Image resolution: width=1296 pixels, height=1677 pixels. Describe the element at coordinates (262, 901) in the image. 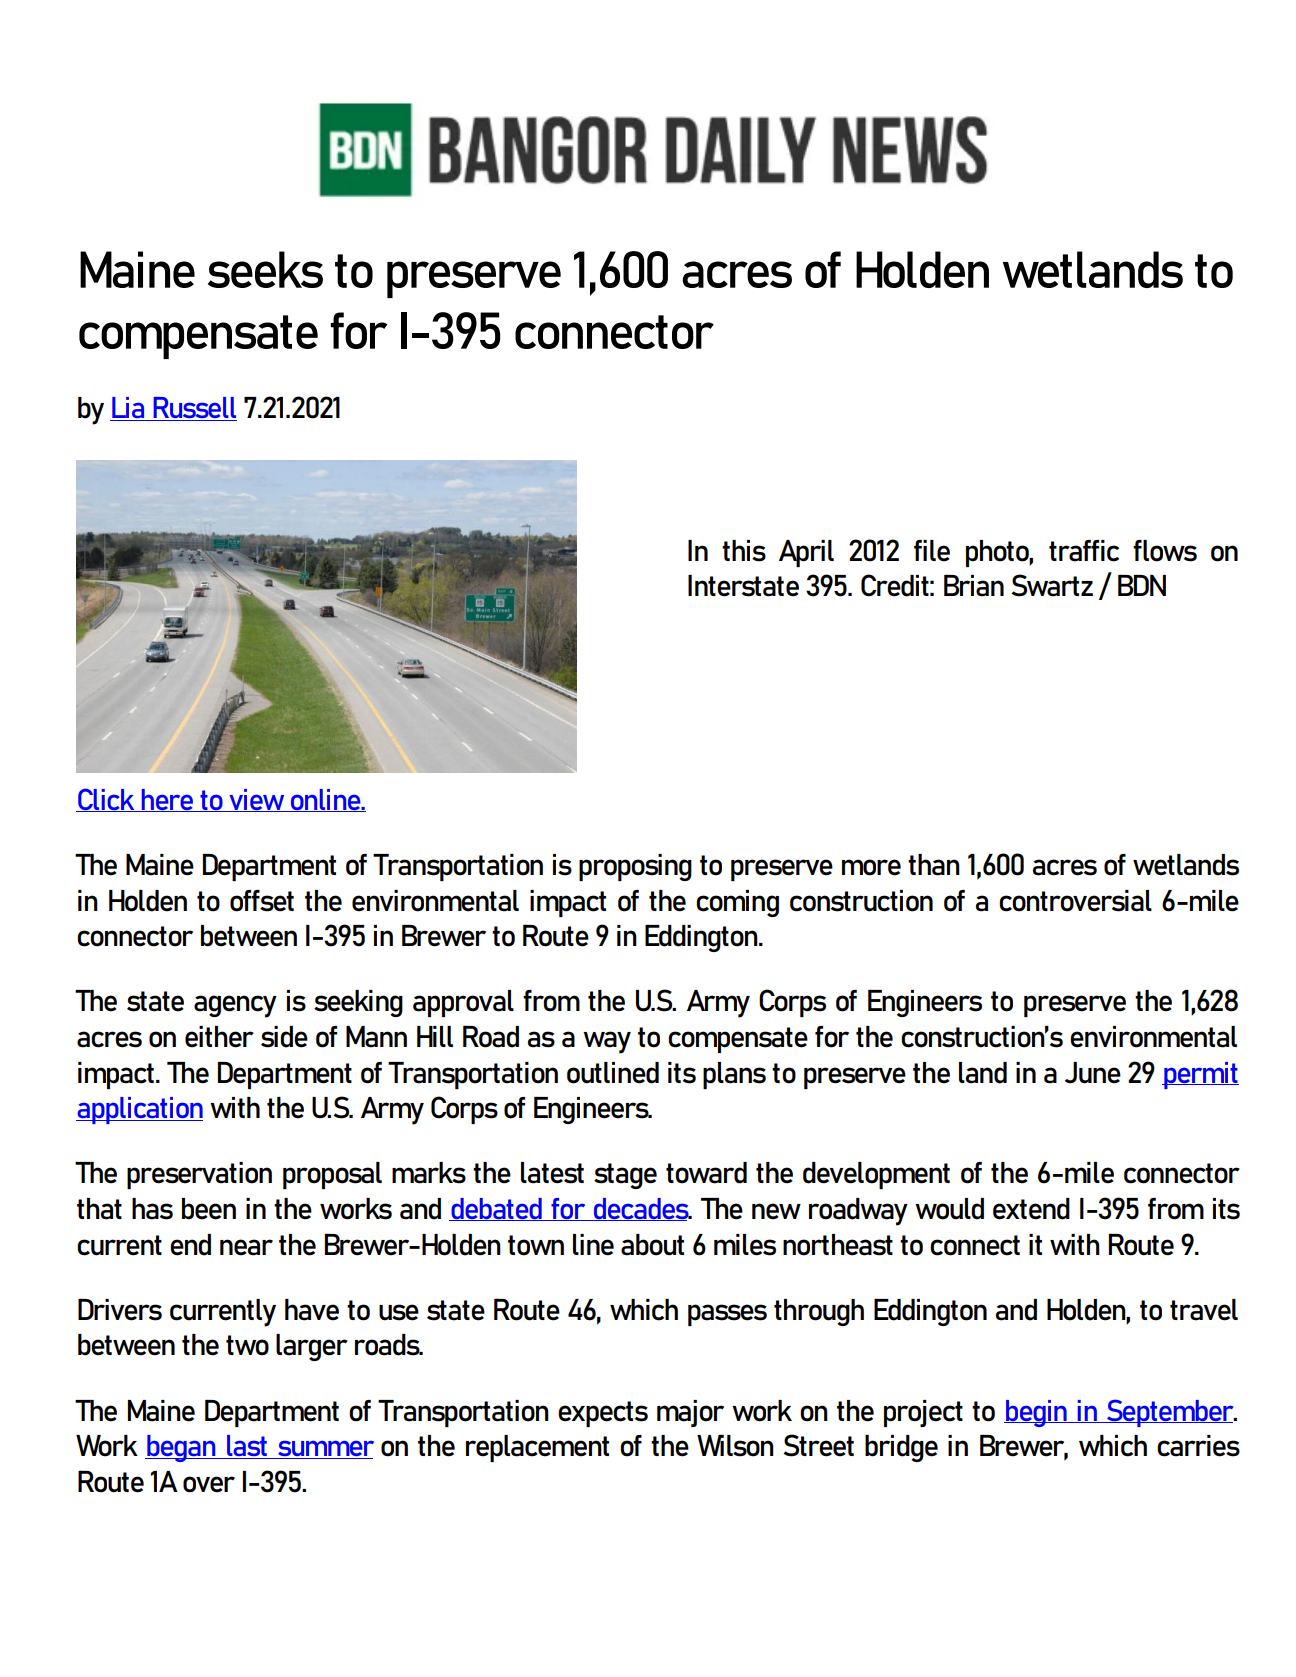

I see `offset` at that location.
